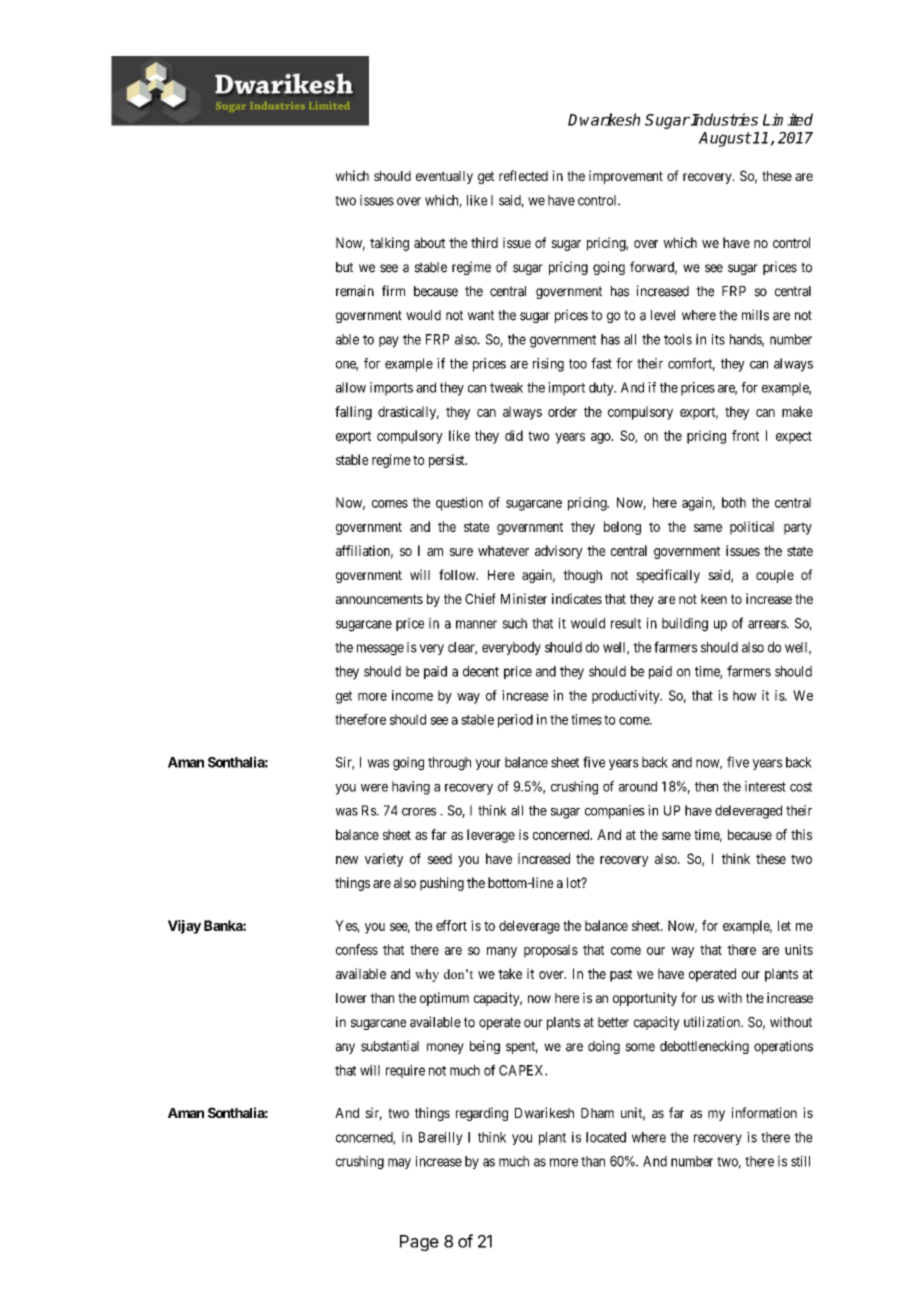  Describe the element at coordinates (724, 139) in the screenshot. I see `August` at that location.
